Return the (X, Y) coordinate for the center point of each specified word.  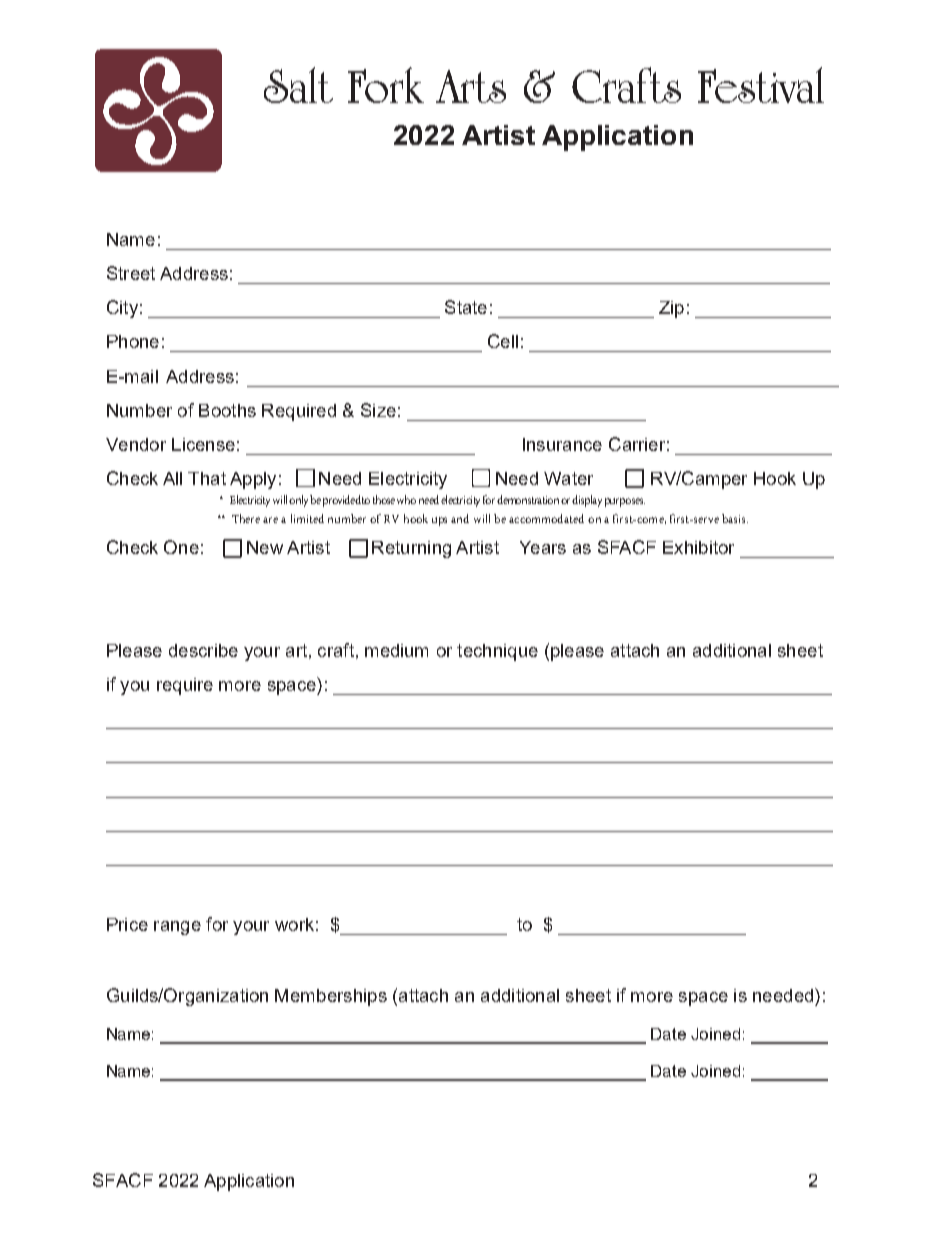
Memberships (331, 997)
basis (735, 518)
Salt (298, 85)
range (177, 928)
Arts (471, 86)
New (265, 547)
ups (439, 521)
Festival (761, 85)
